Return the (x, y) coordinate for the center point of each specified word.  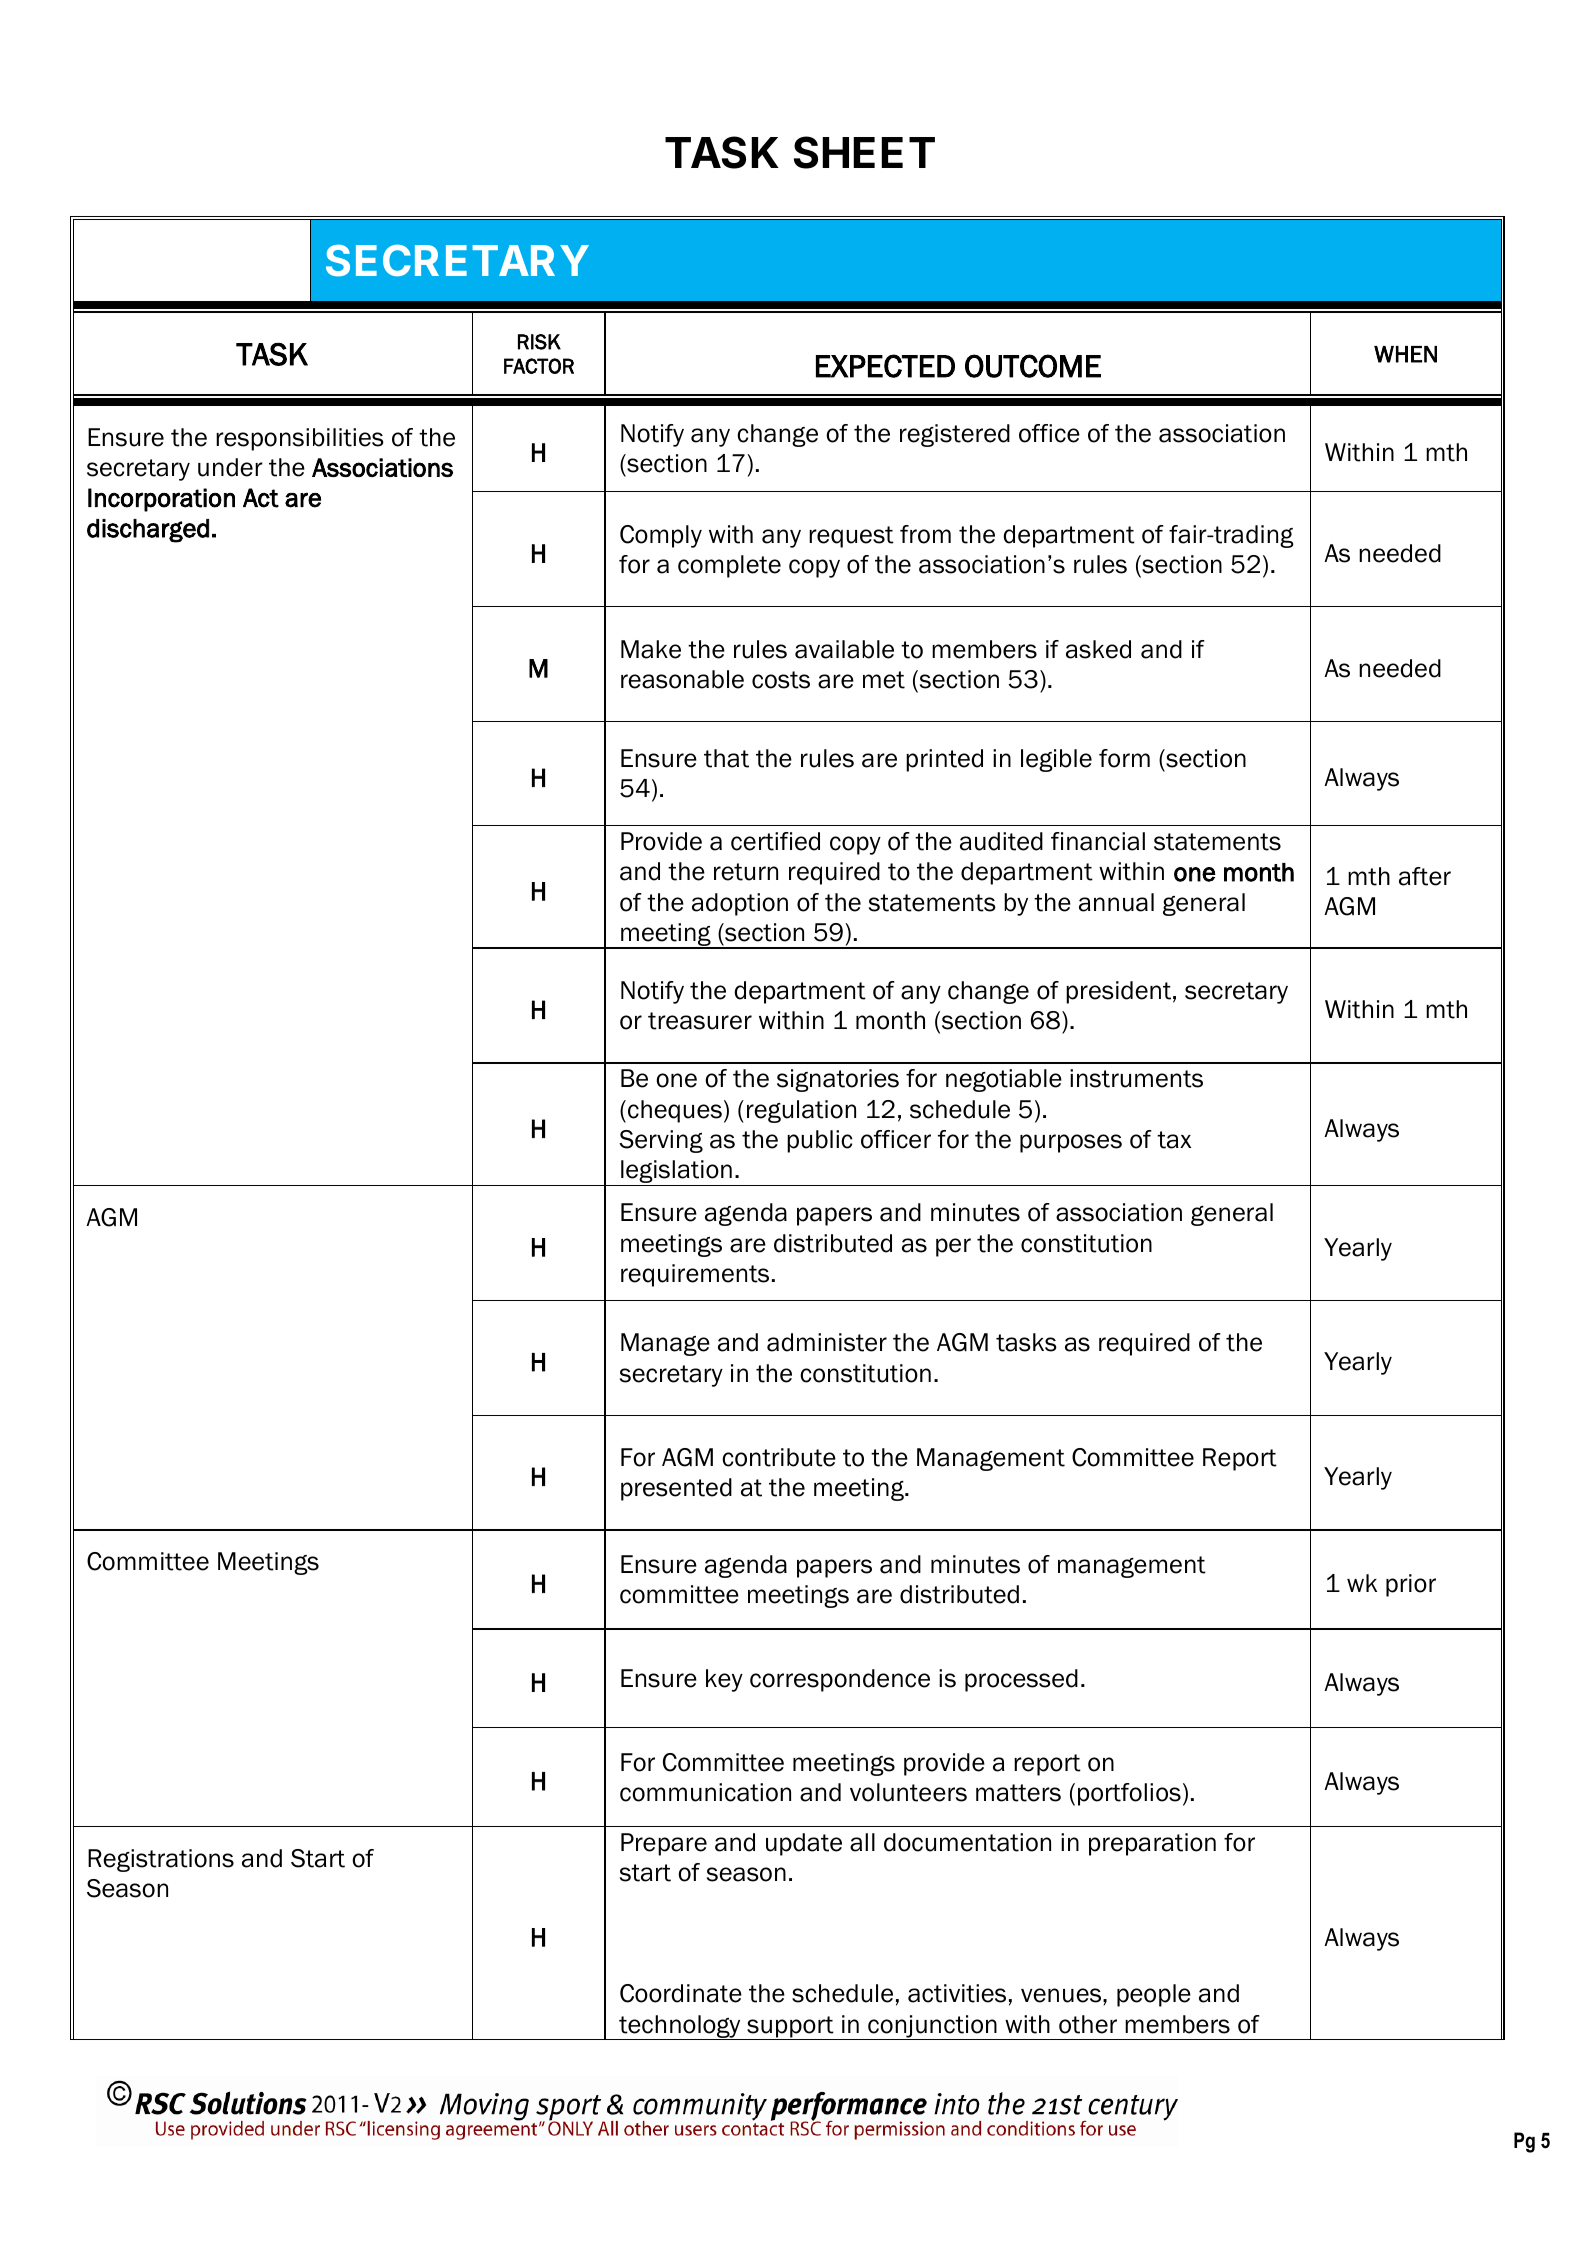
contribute (779, 1457)
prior (1411, 1585)
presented (676, 1489)
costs (781, 680)
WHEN (1405, 354)
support (790, 2028)
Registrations (161, 1860)
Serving (661, 1141)
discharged (148, 531)
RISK (539, 342)
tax (1174, 1140)
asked (1098, 649)
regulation (801, 1111)
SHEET (864, 152)
